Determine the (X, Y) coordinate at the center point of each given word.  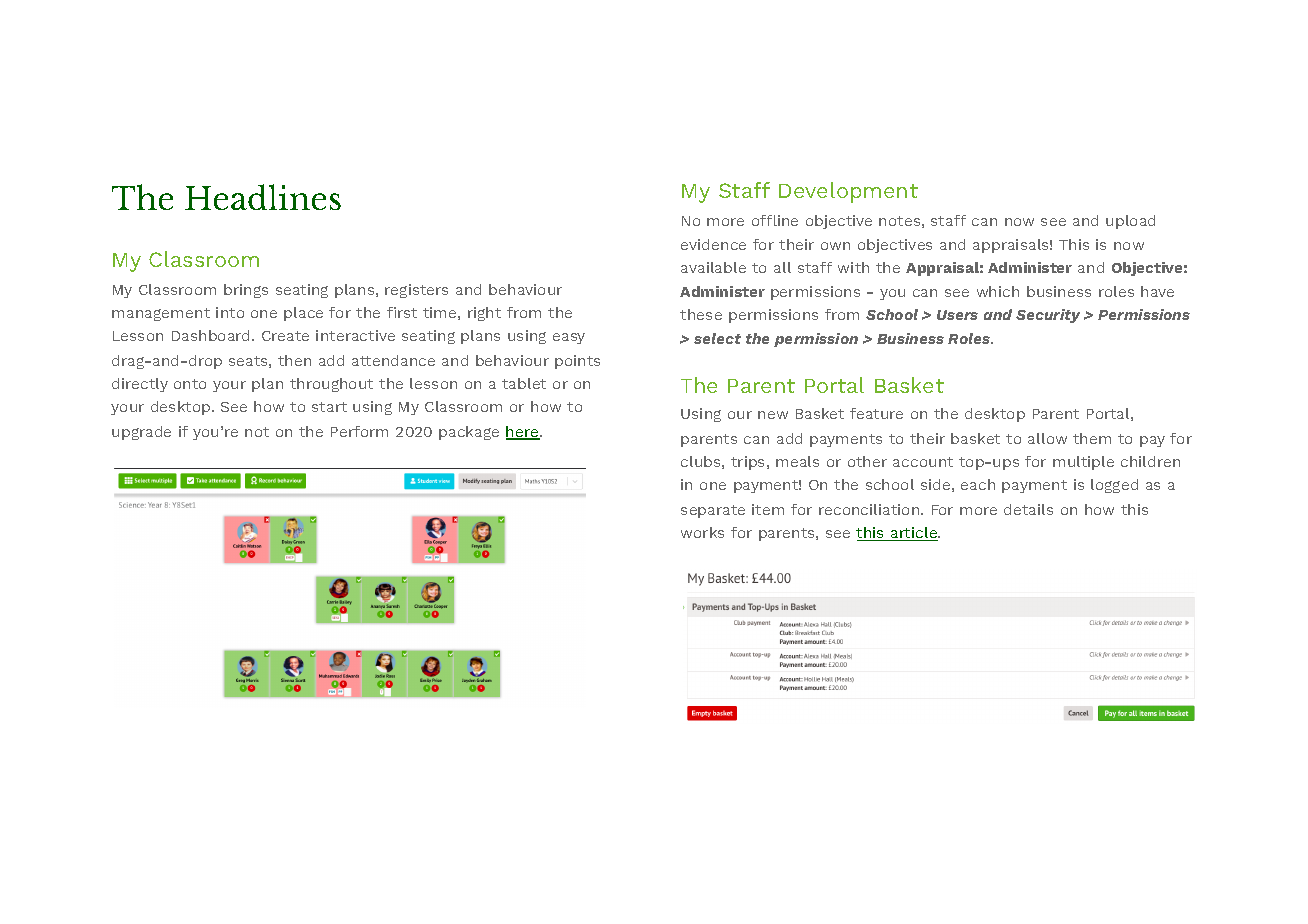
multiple (1083, 463)
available (713, 267)
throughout (331, 385)
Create (285, 336)
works (702, 532)
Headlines (263, 197)
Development (848, 192)
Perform (359, 431)
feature (876, 413)
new (773, 415)
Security (1048, 316)
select (717, 338)
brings (246, 291)
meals (797, 461)
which (998, 291)
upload (1130, 222)
